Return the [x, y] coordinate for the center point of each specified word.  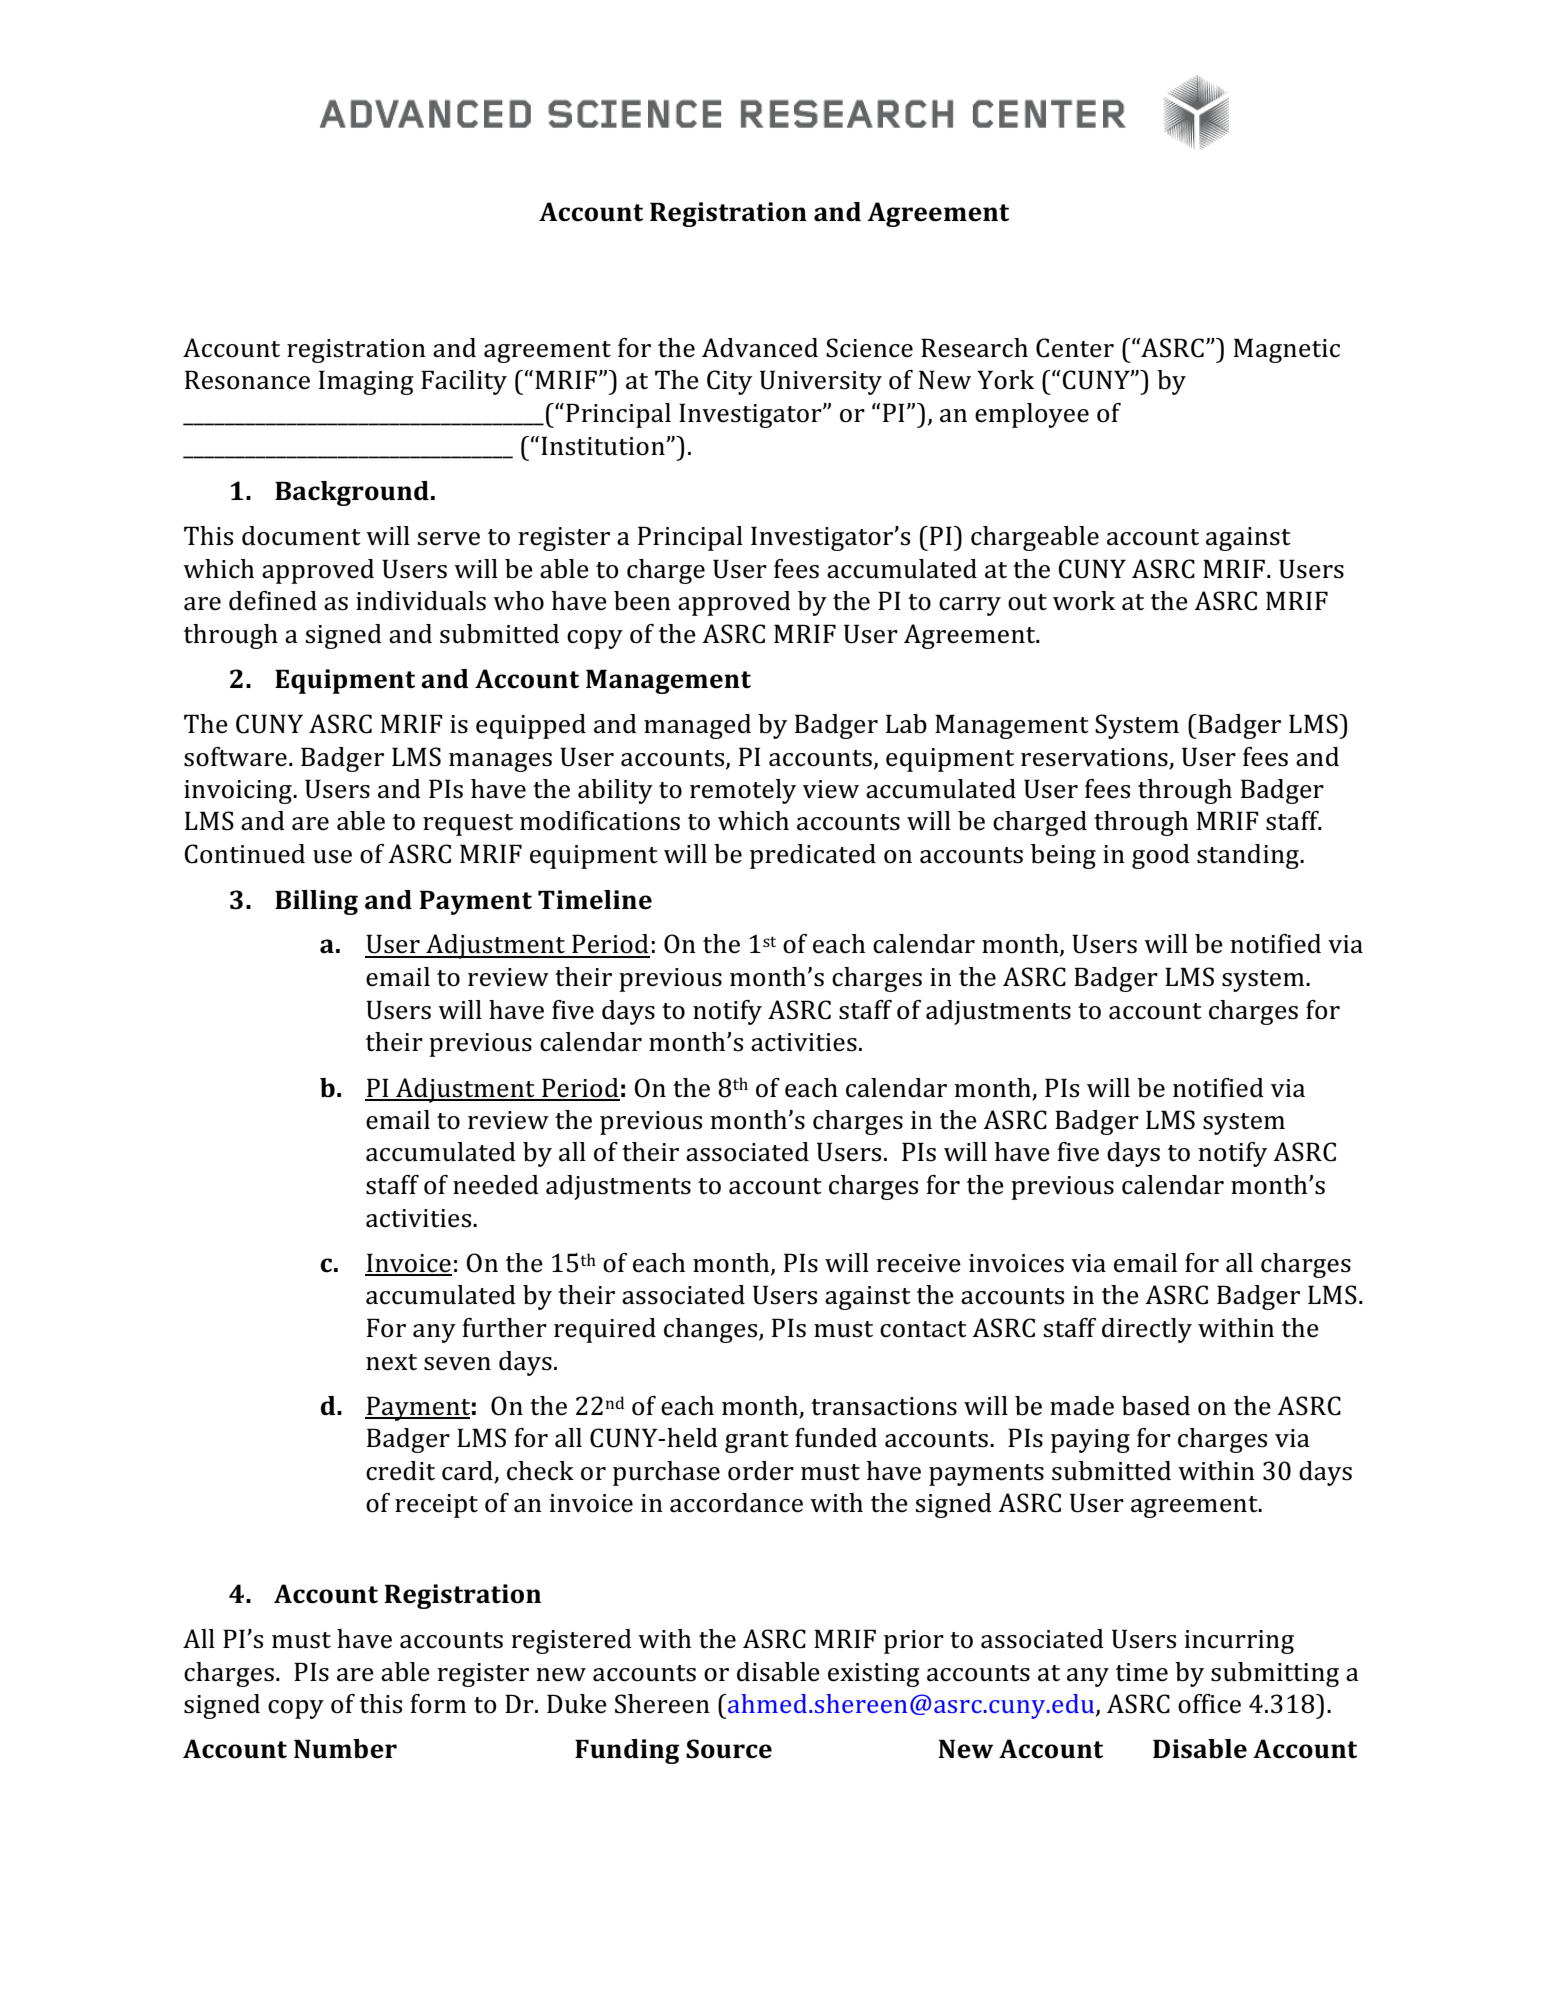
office [1209, 1704]
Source [729, 1749]
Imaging [366, 382]
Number [345, 1749]
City [729, 382]
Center [1075, 348]
